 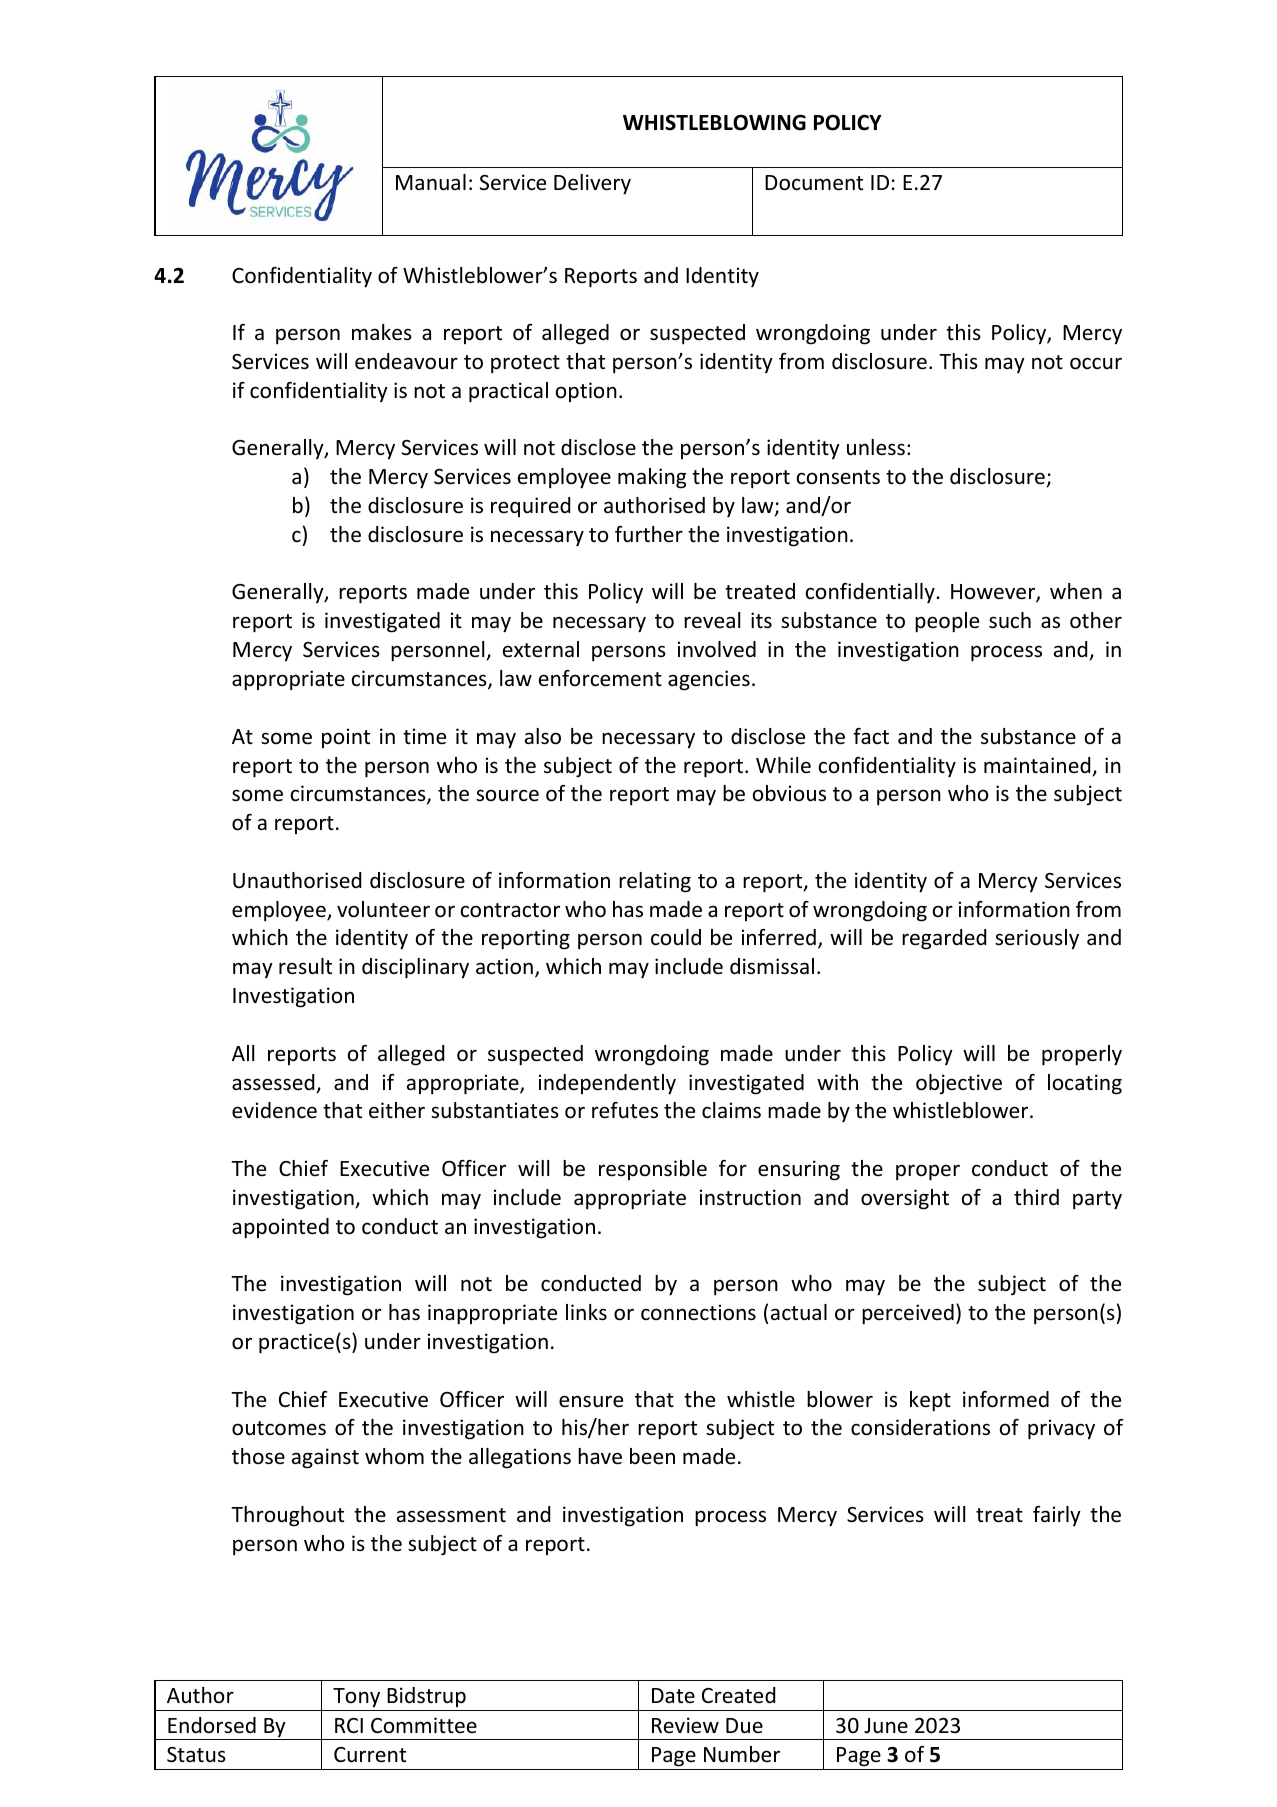 What do you see at coordinates (592, 184) in the page?
I see `Delivery` at bounding box center [592, 184].
